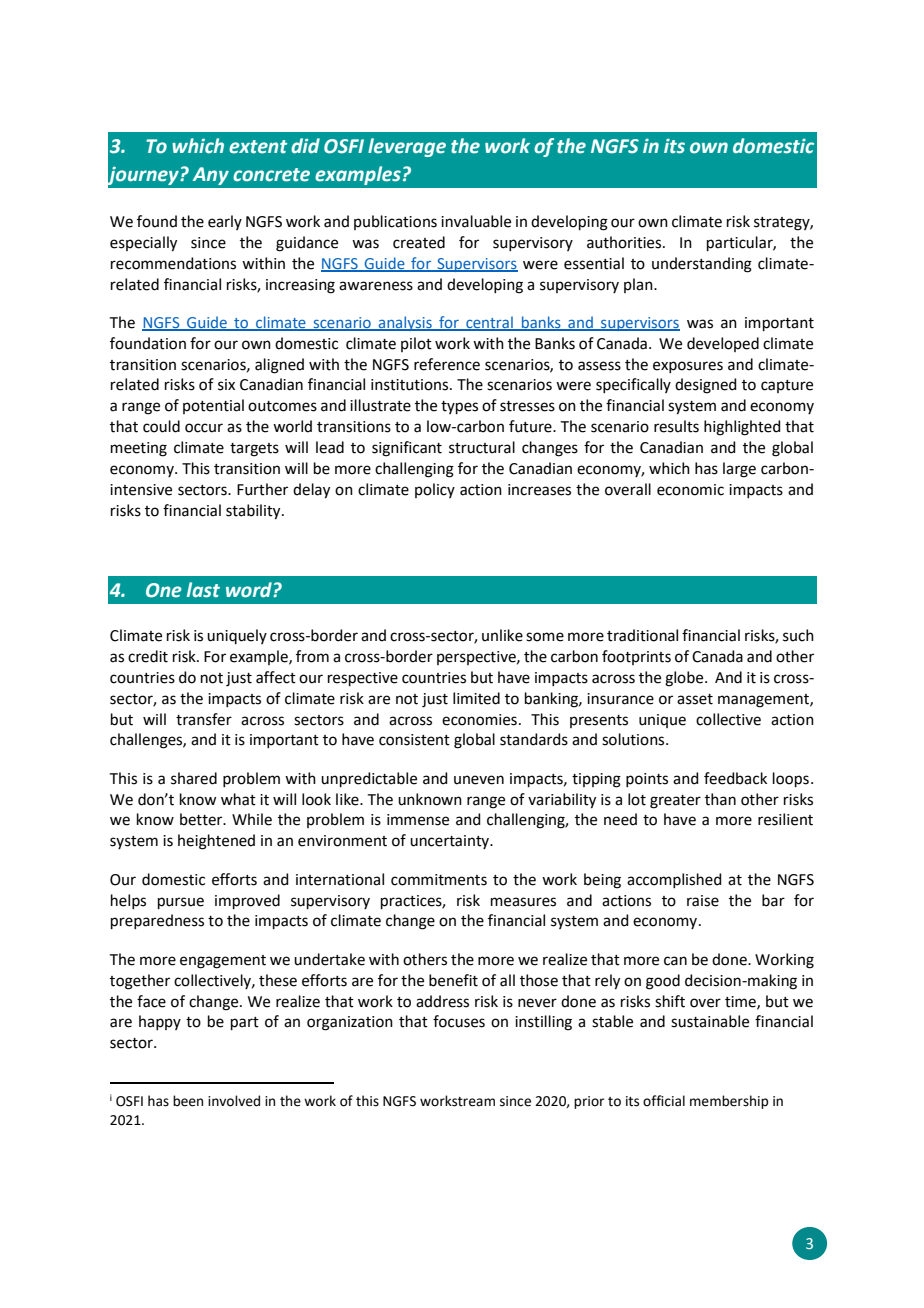 The image size is (924, 1308). I want to click on large, so click(739, 470).
